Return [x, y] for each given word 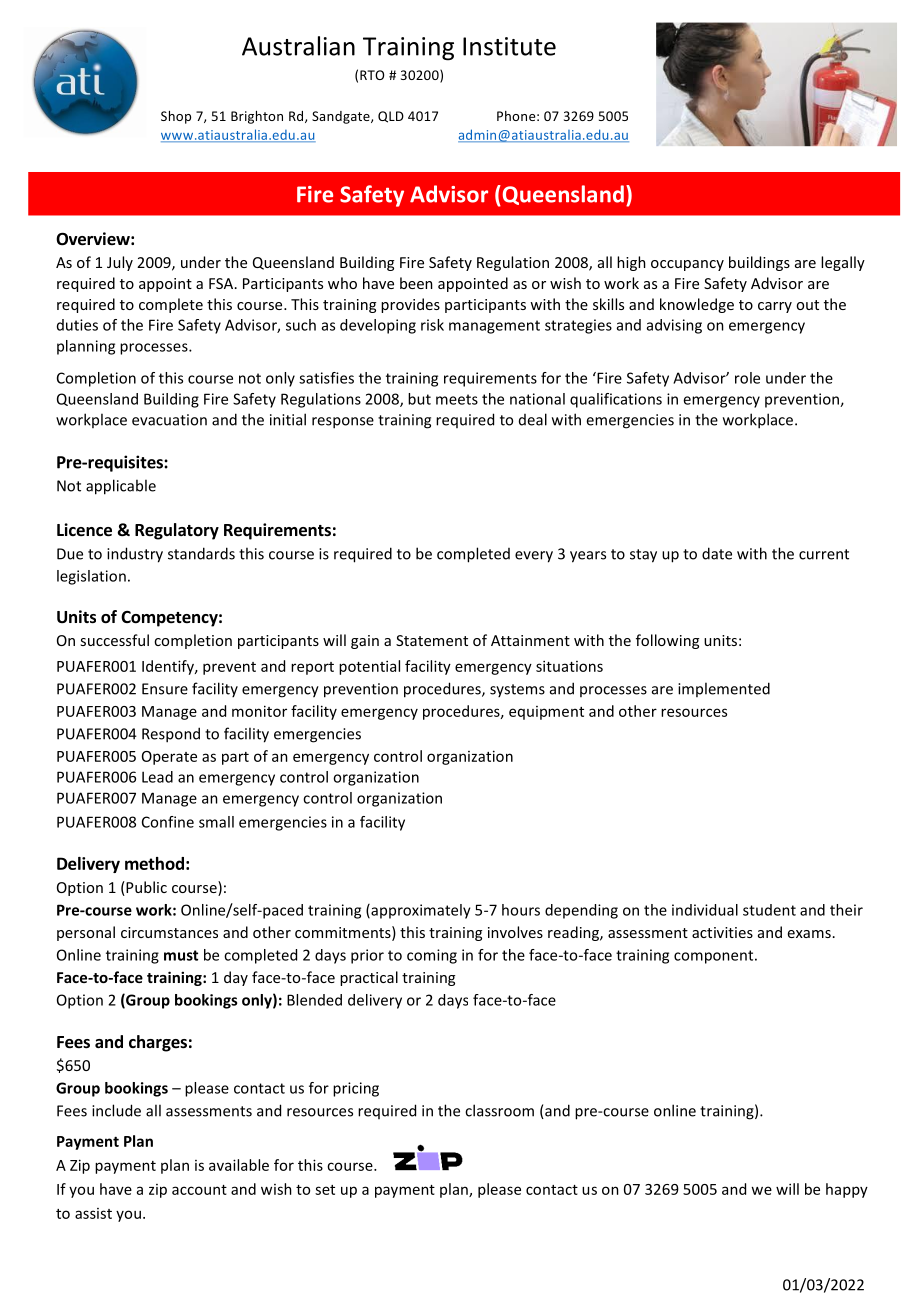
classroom [499, 1110]
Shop [176, 117]
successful [114, 640]
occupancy [687, 265]
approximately [420, 911]
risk [432, 325]
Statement [432, 640]
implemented [724, 689]
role [747, 378]
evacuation [169, 420]
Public [145, 888]
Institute [509, 46]
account [199, 1190]
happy [847, 1190]
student [769, 910]
